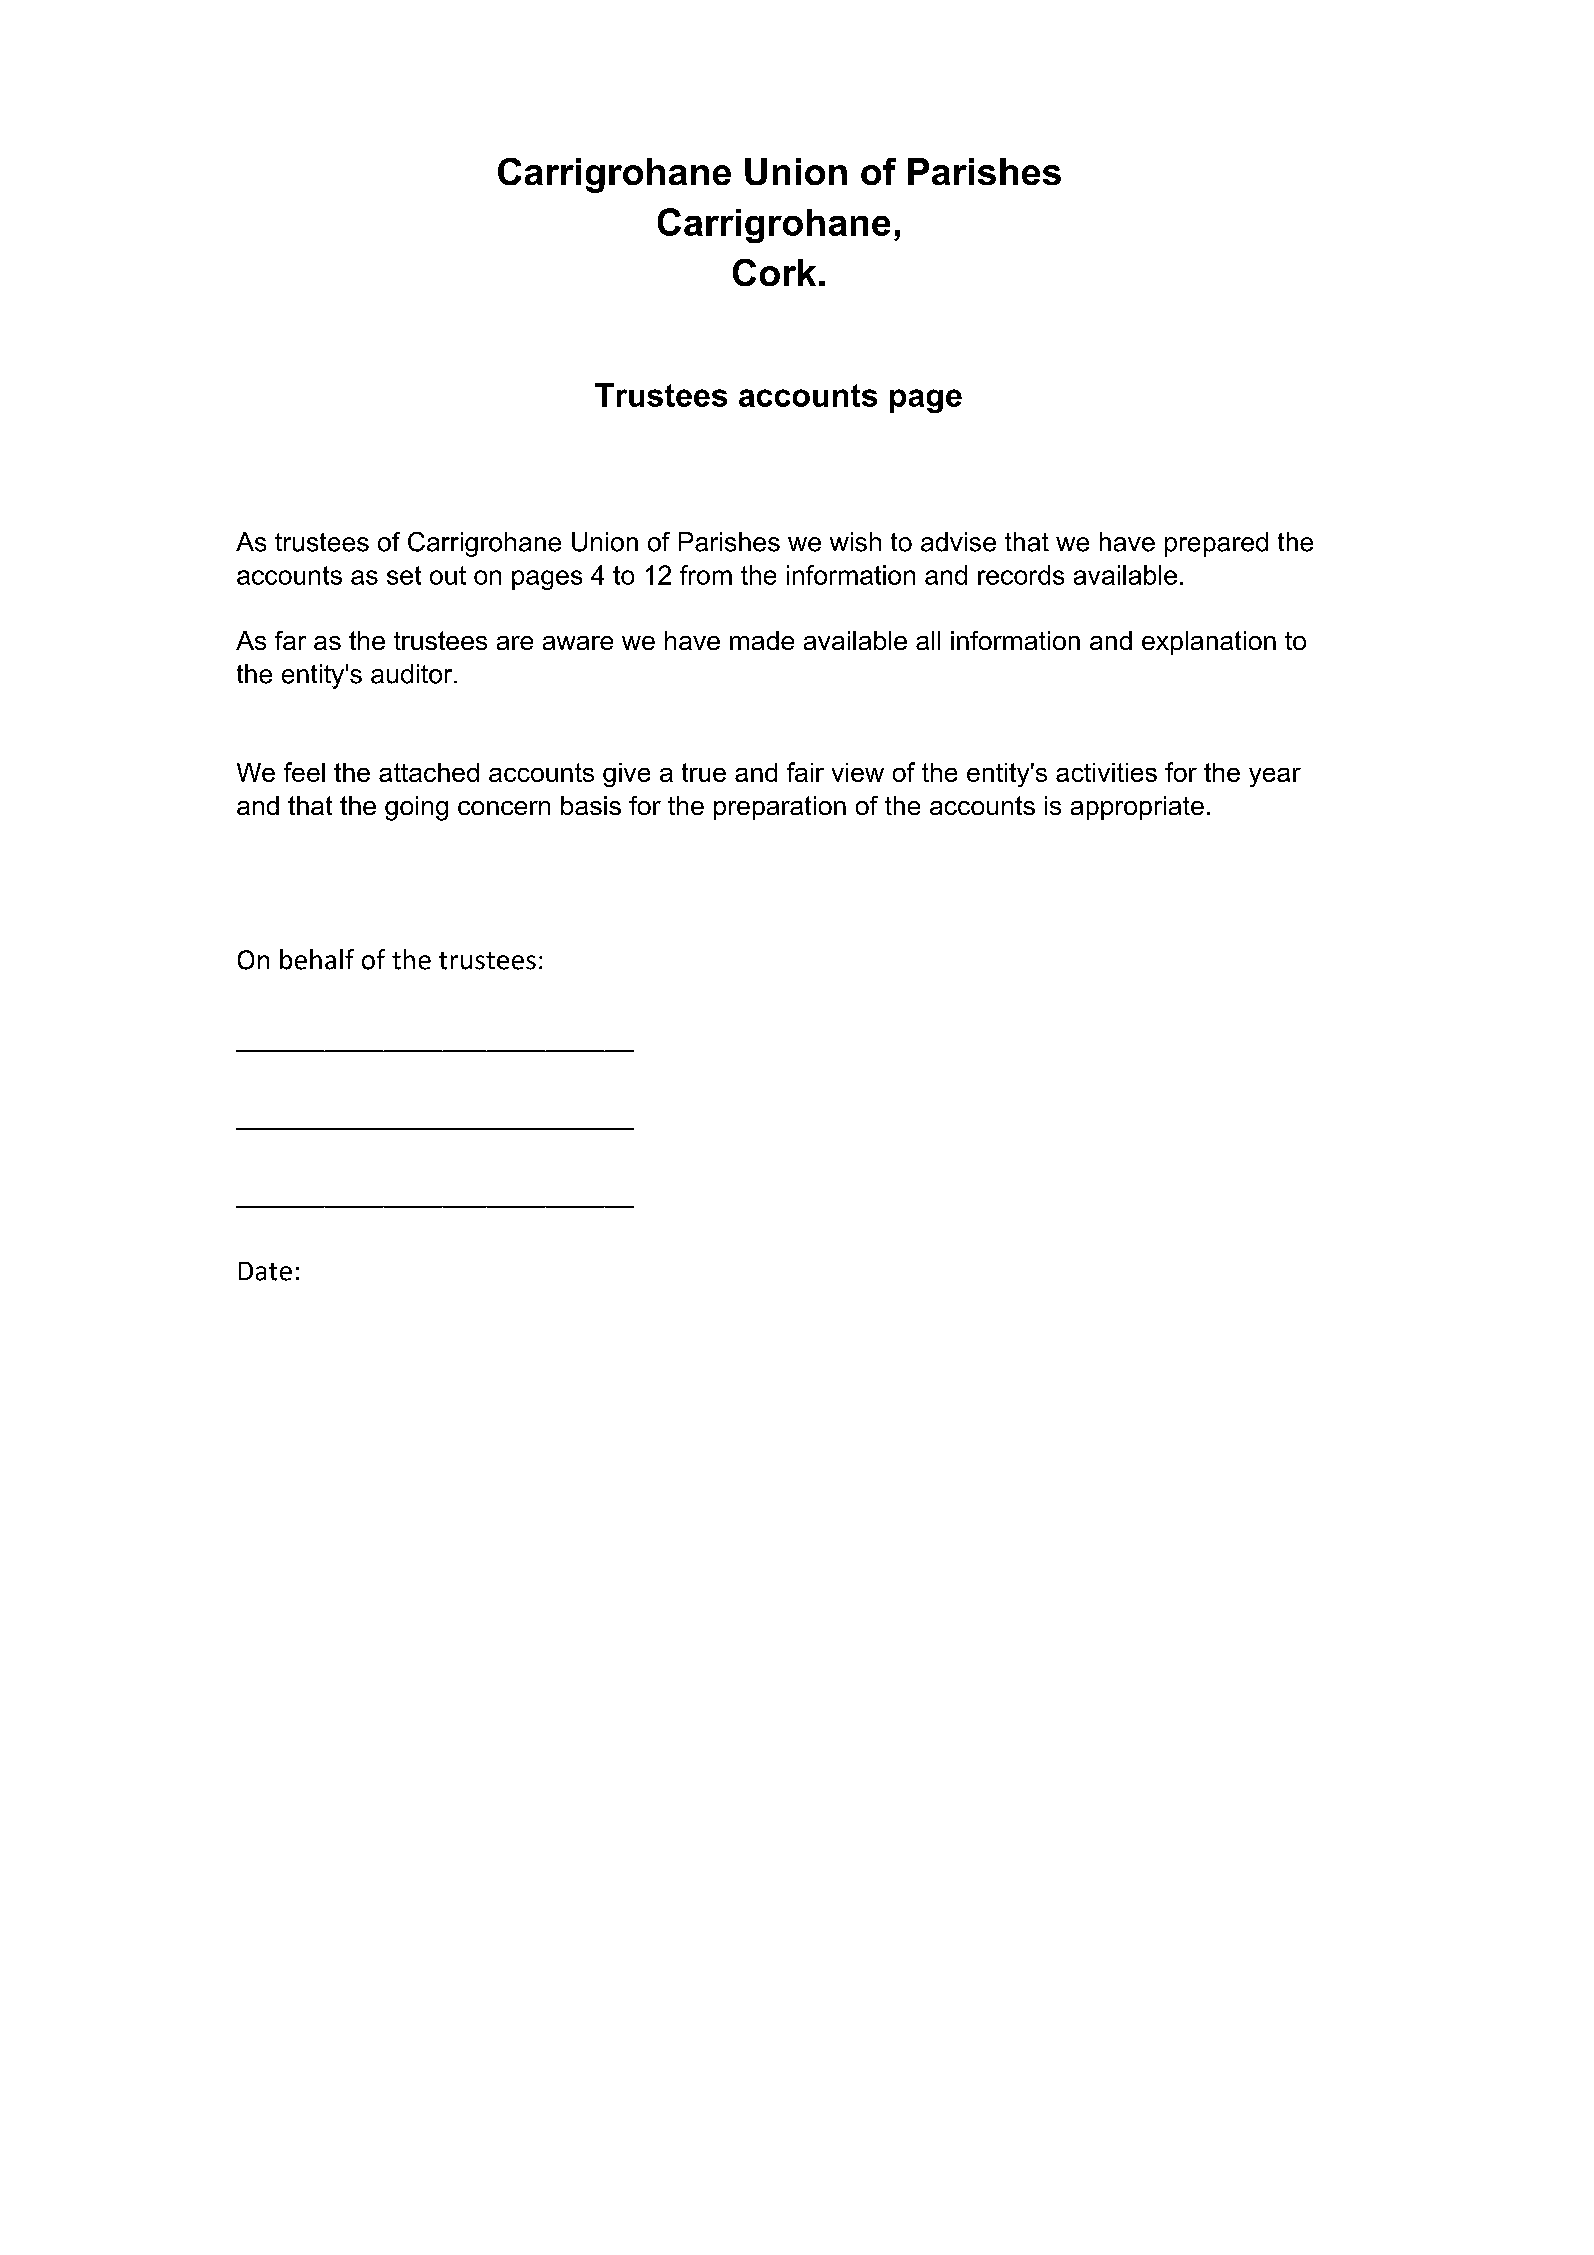 This page has height=2255, width=1594. I want to click on Cork, so click(774, 272).
